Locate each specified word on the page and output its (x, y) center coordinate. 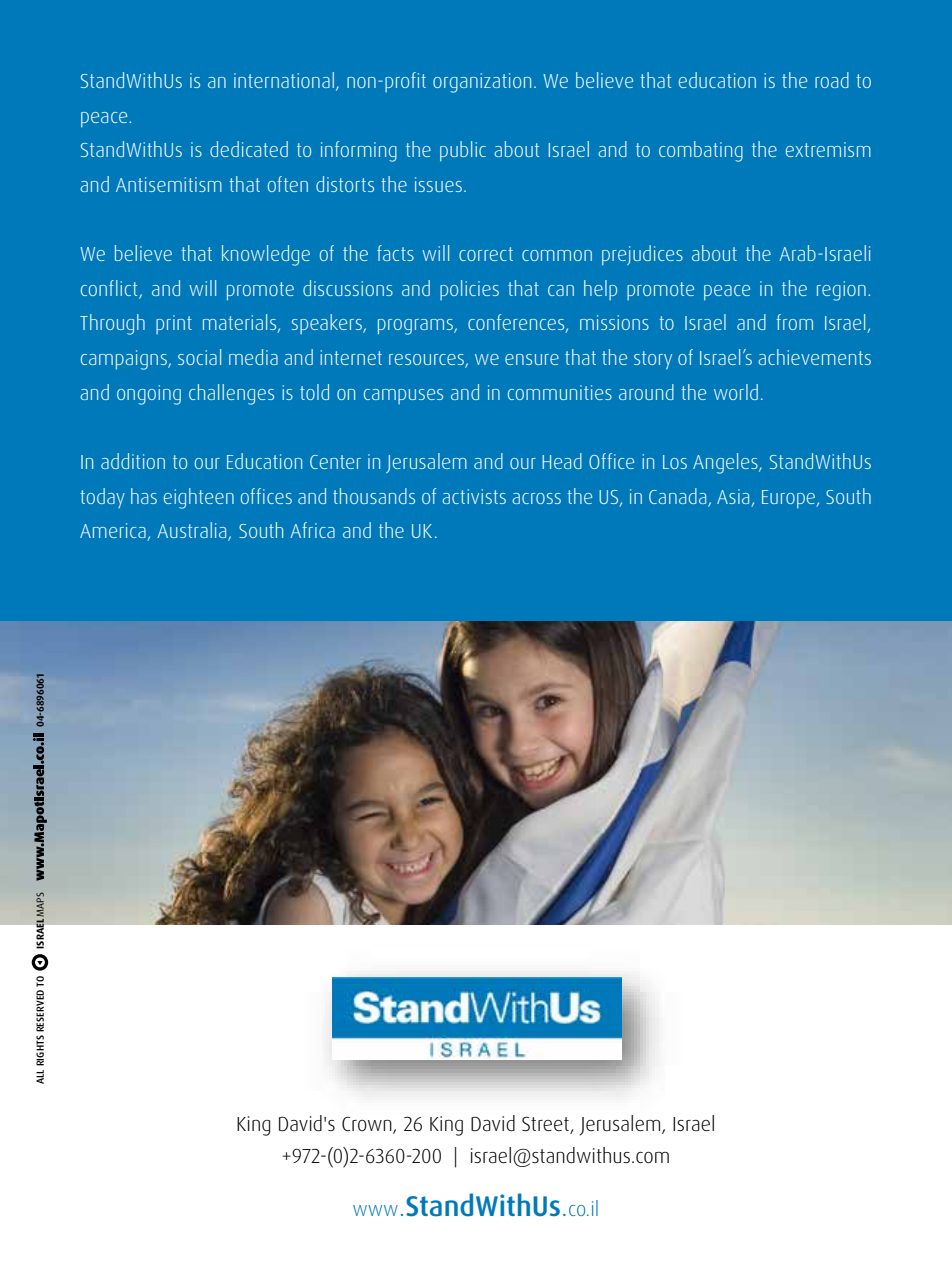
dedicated (249, 149)
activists (474, 496)
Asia (733, 496)
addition (133, 461)
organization (482, 83)
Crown (368, 1125)
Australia (193, 531)
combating (701, 151)
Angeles (726, 463)
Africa (312, 530)
